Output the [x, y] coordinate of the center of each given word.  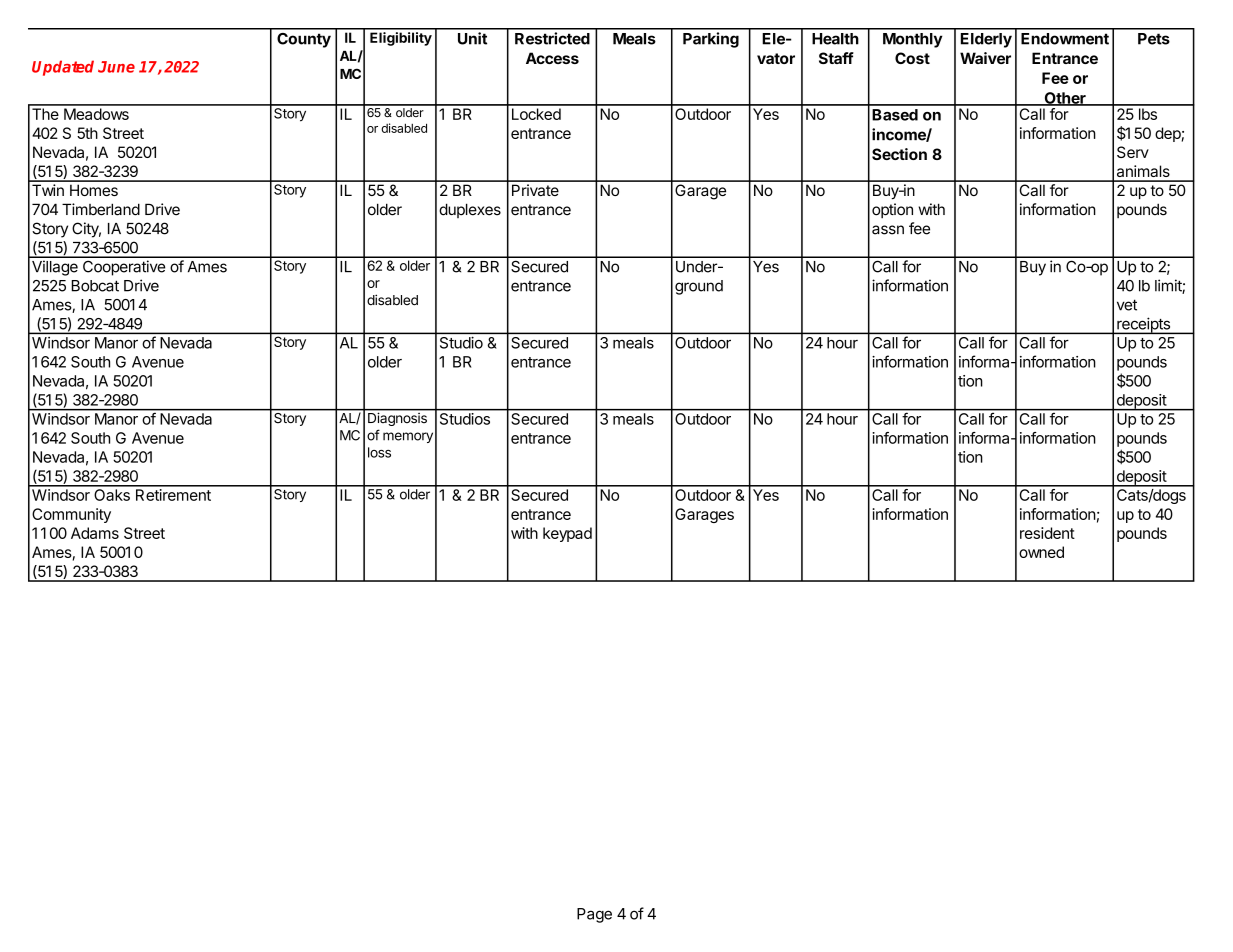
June [116, 67]
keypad [567, 534]
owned [1041, 552]
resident [1047, 533]
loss [379, 452]
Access [552, 58]
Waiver [985, 58]
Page [594, 915]
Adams [95, 533]
